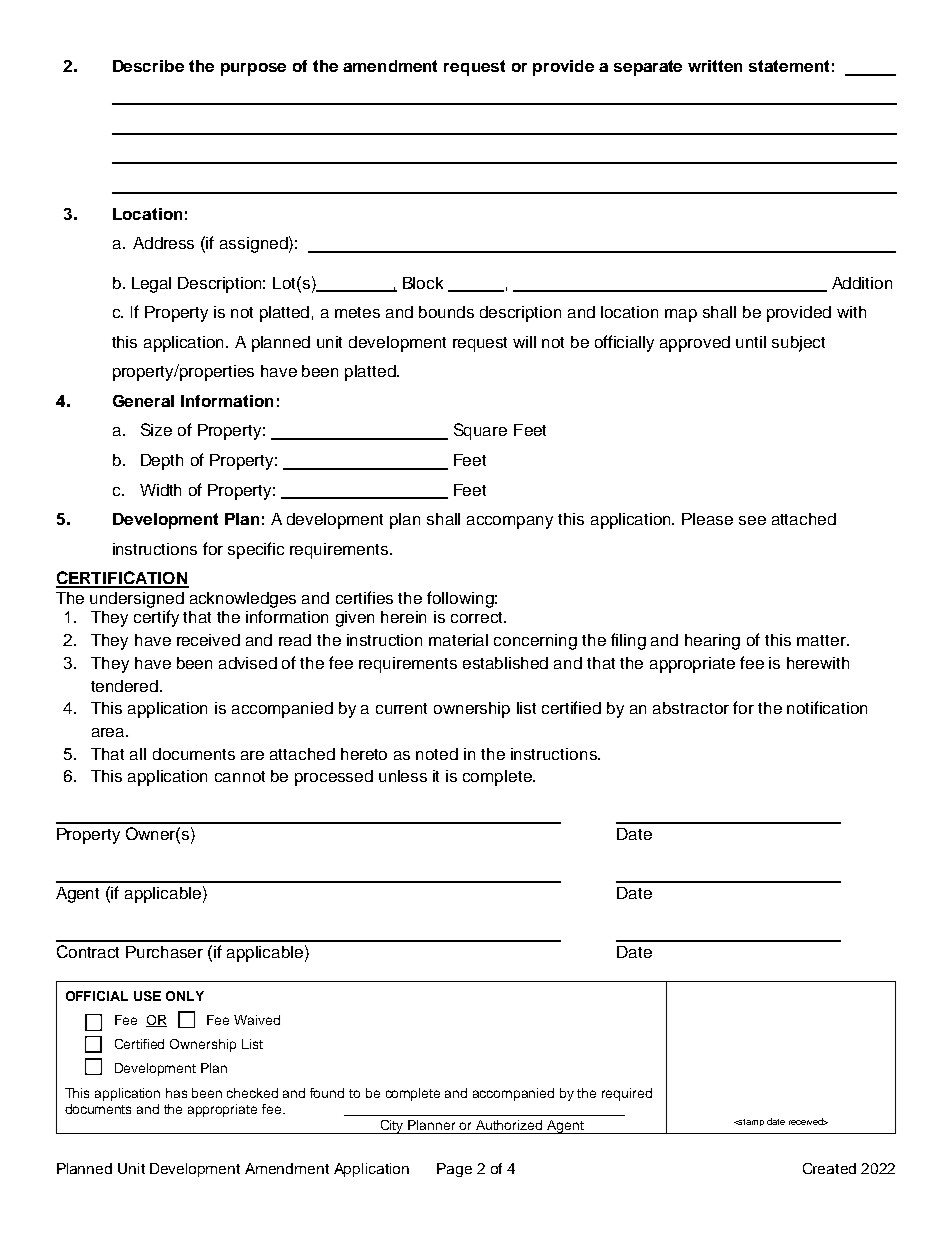  I want to click on statement, so click(789, 66).
